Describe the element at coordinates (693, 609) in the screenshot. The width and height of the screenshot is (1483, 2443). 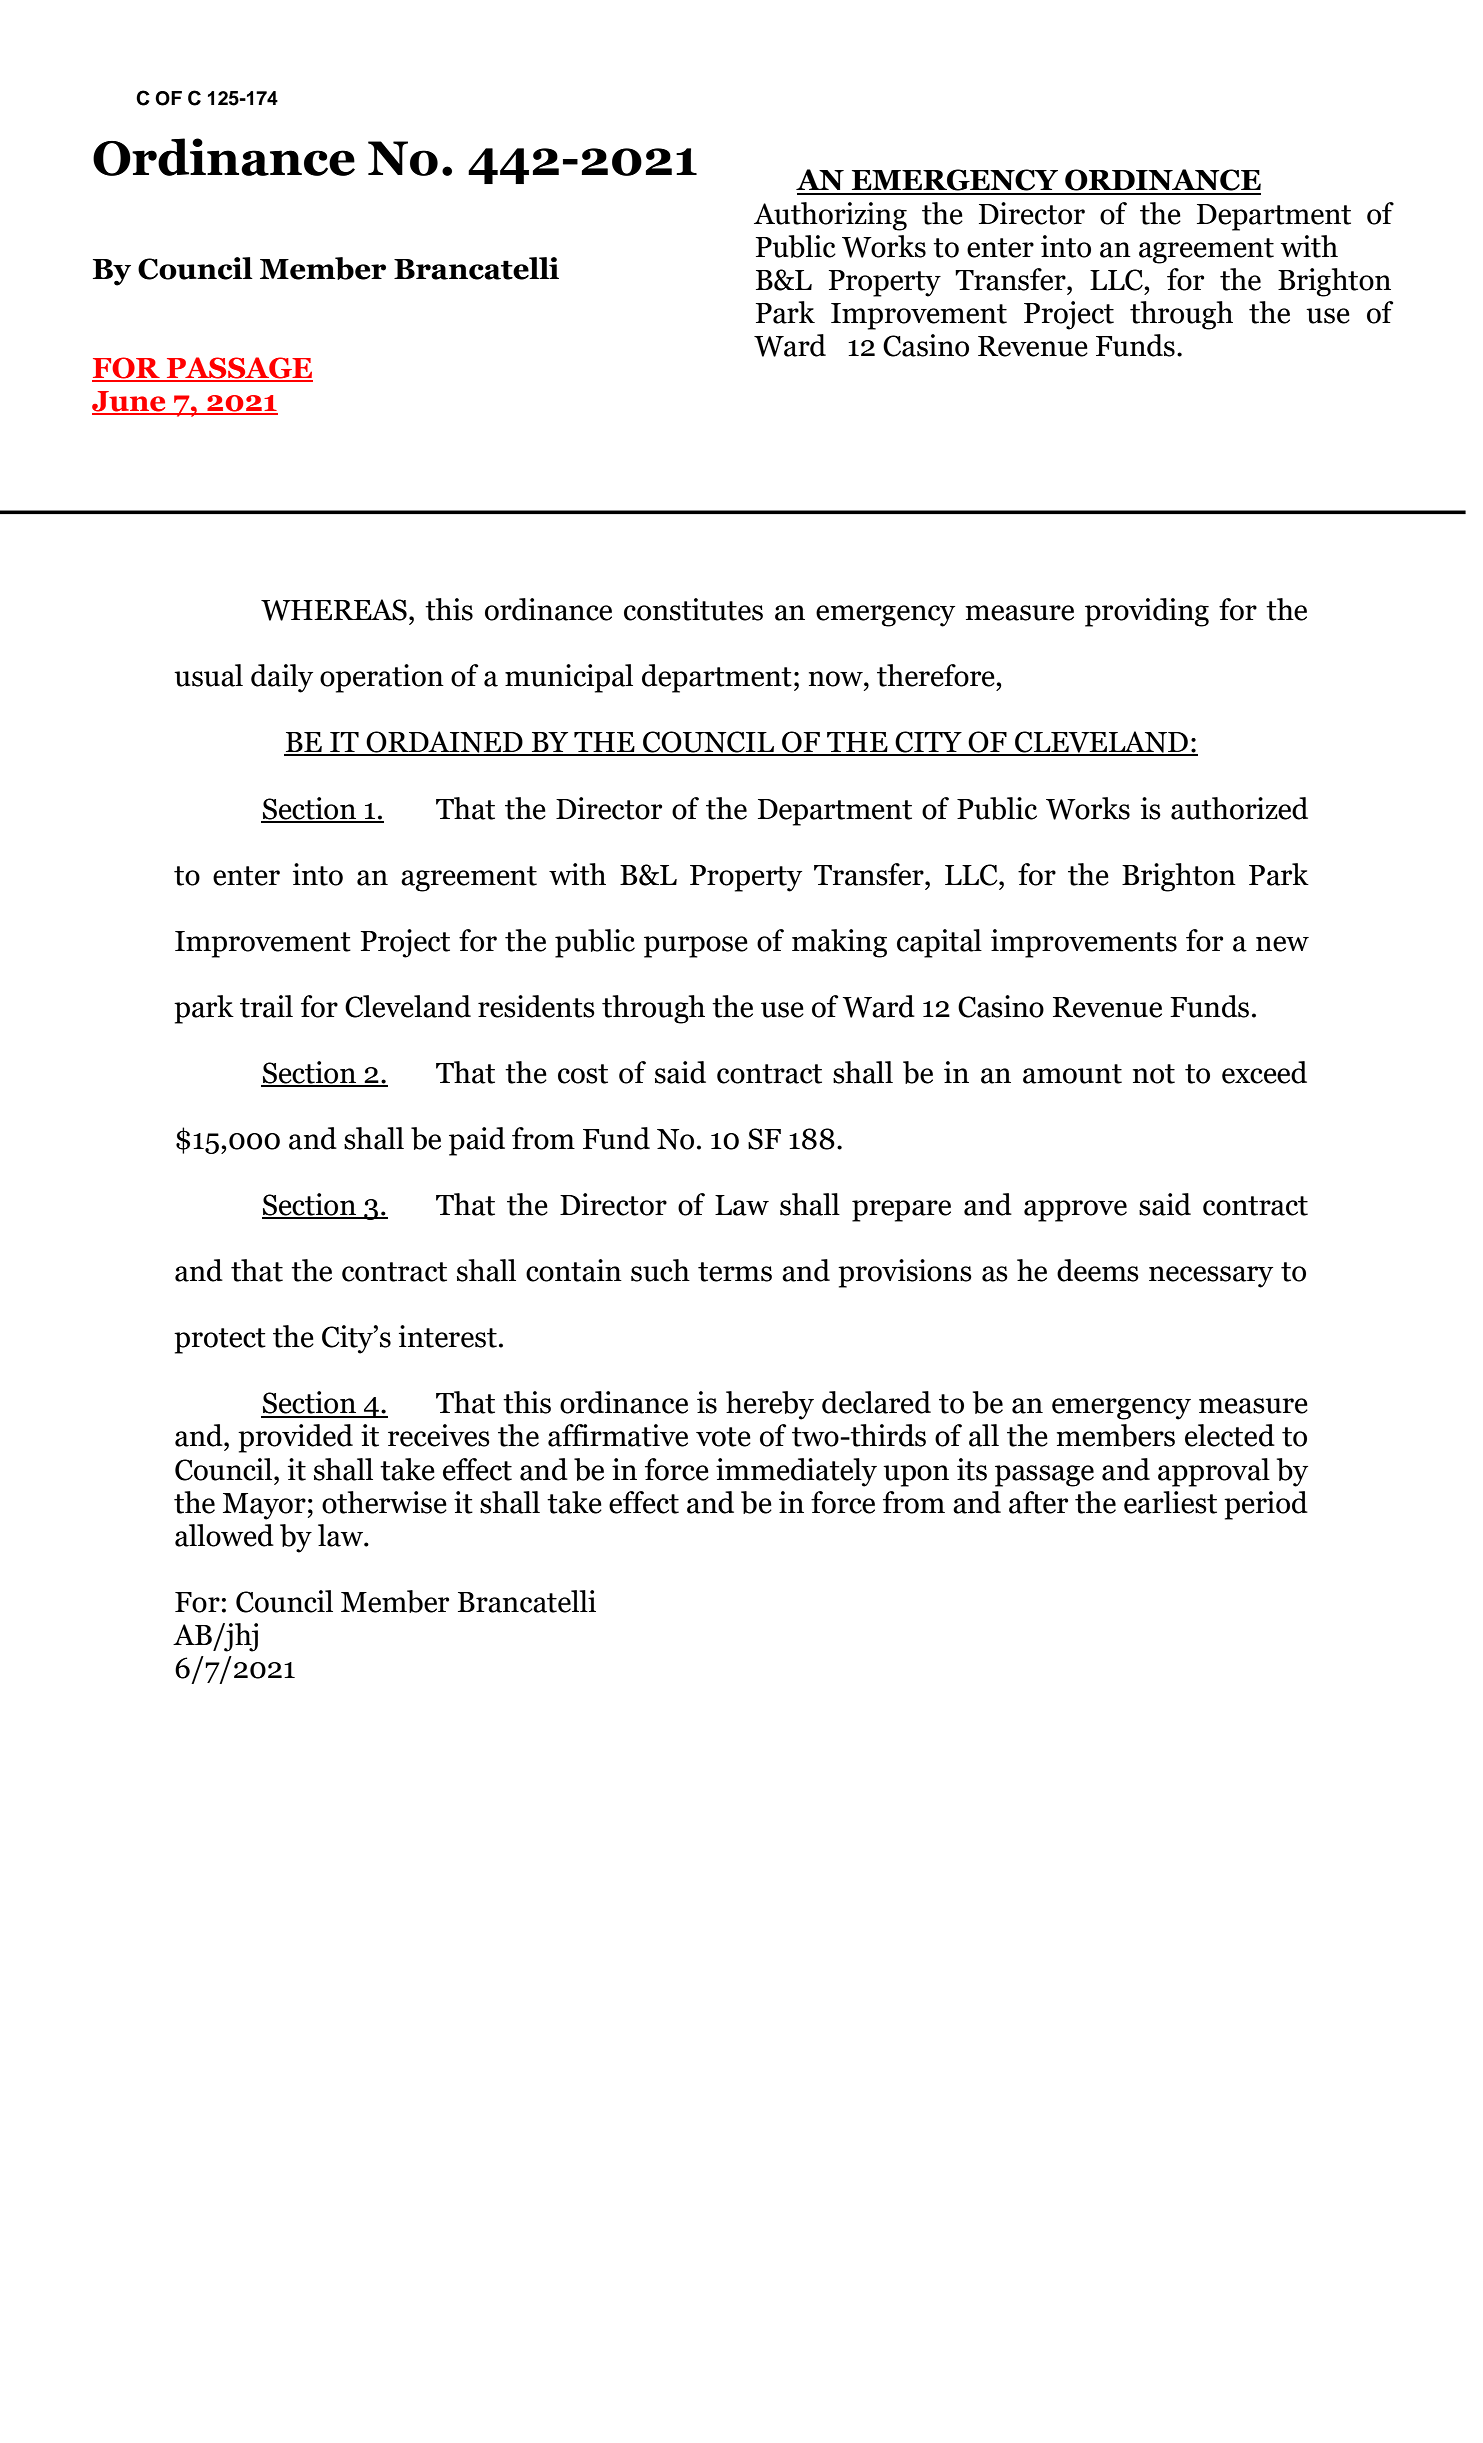
I see `constitutes` at that location.
